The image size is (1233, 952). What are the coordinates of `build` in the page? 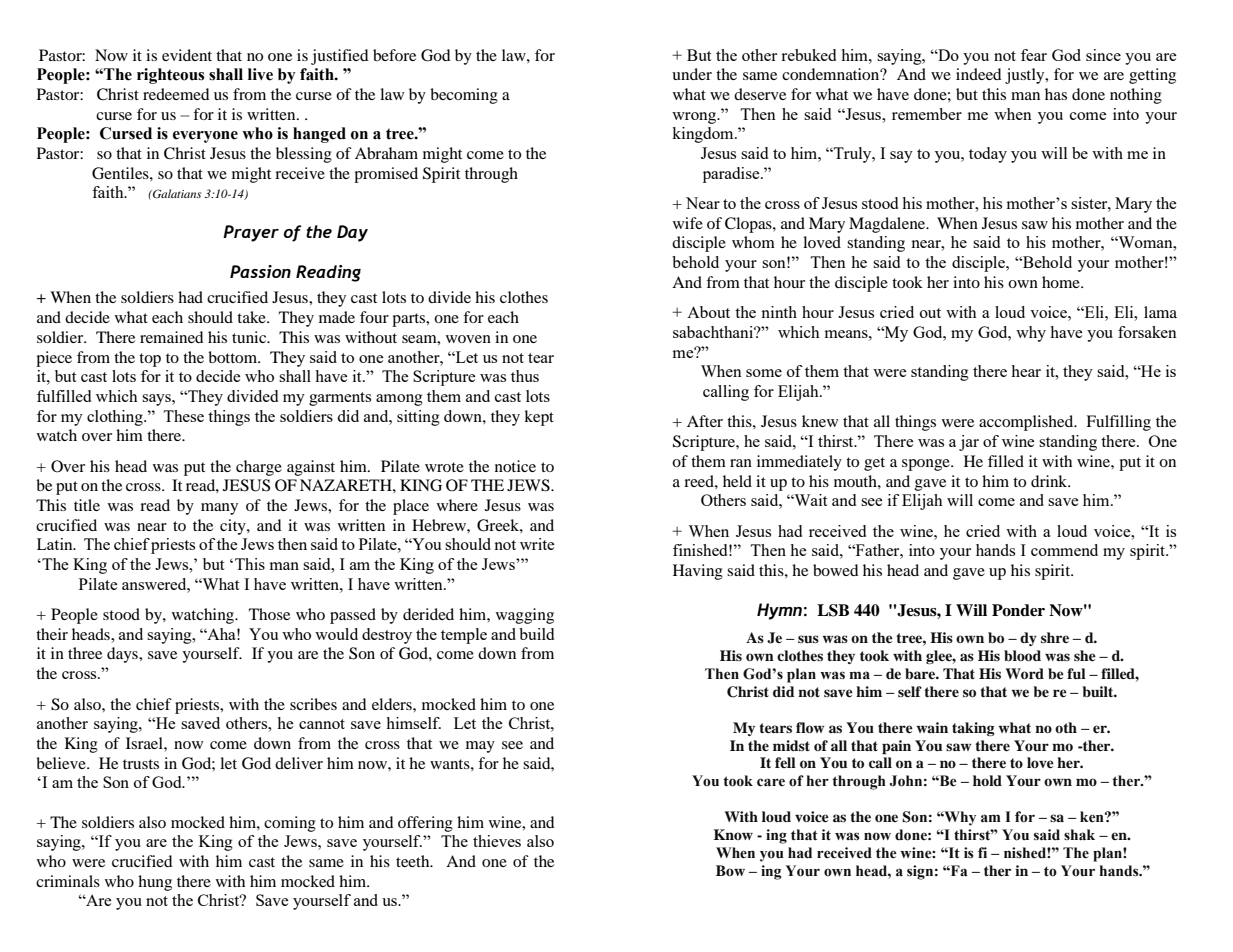 It's located at (536, 634).
